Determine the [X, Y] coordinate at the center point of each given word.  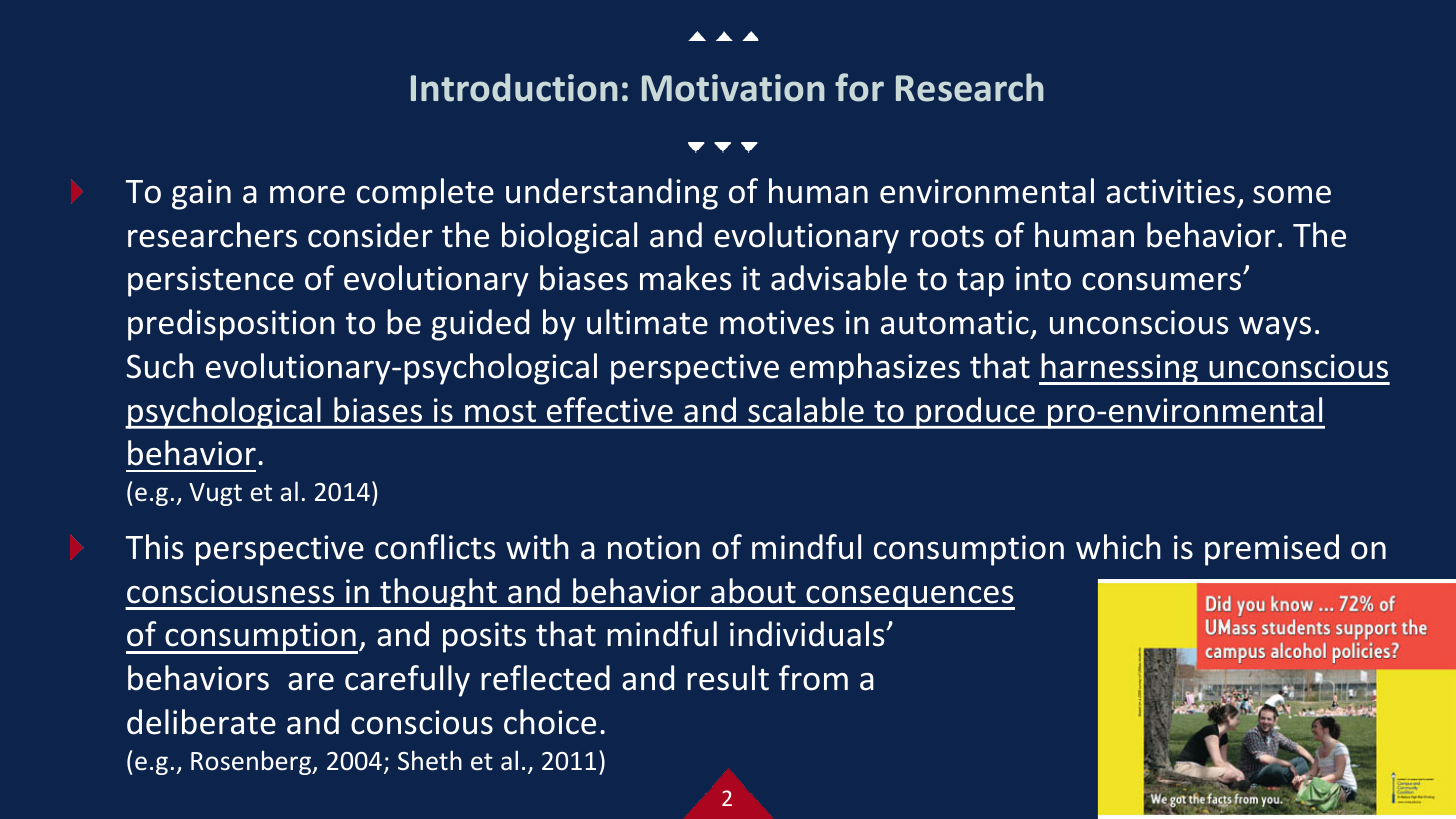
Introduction [514, 87]
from [813, 678]
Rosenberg [252, 762]
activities [1170, 191]
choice [550, 722]
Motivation [733, 88]
